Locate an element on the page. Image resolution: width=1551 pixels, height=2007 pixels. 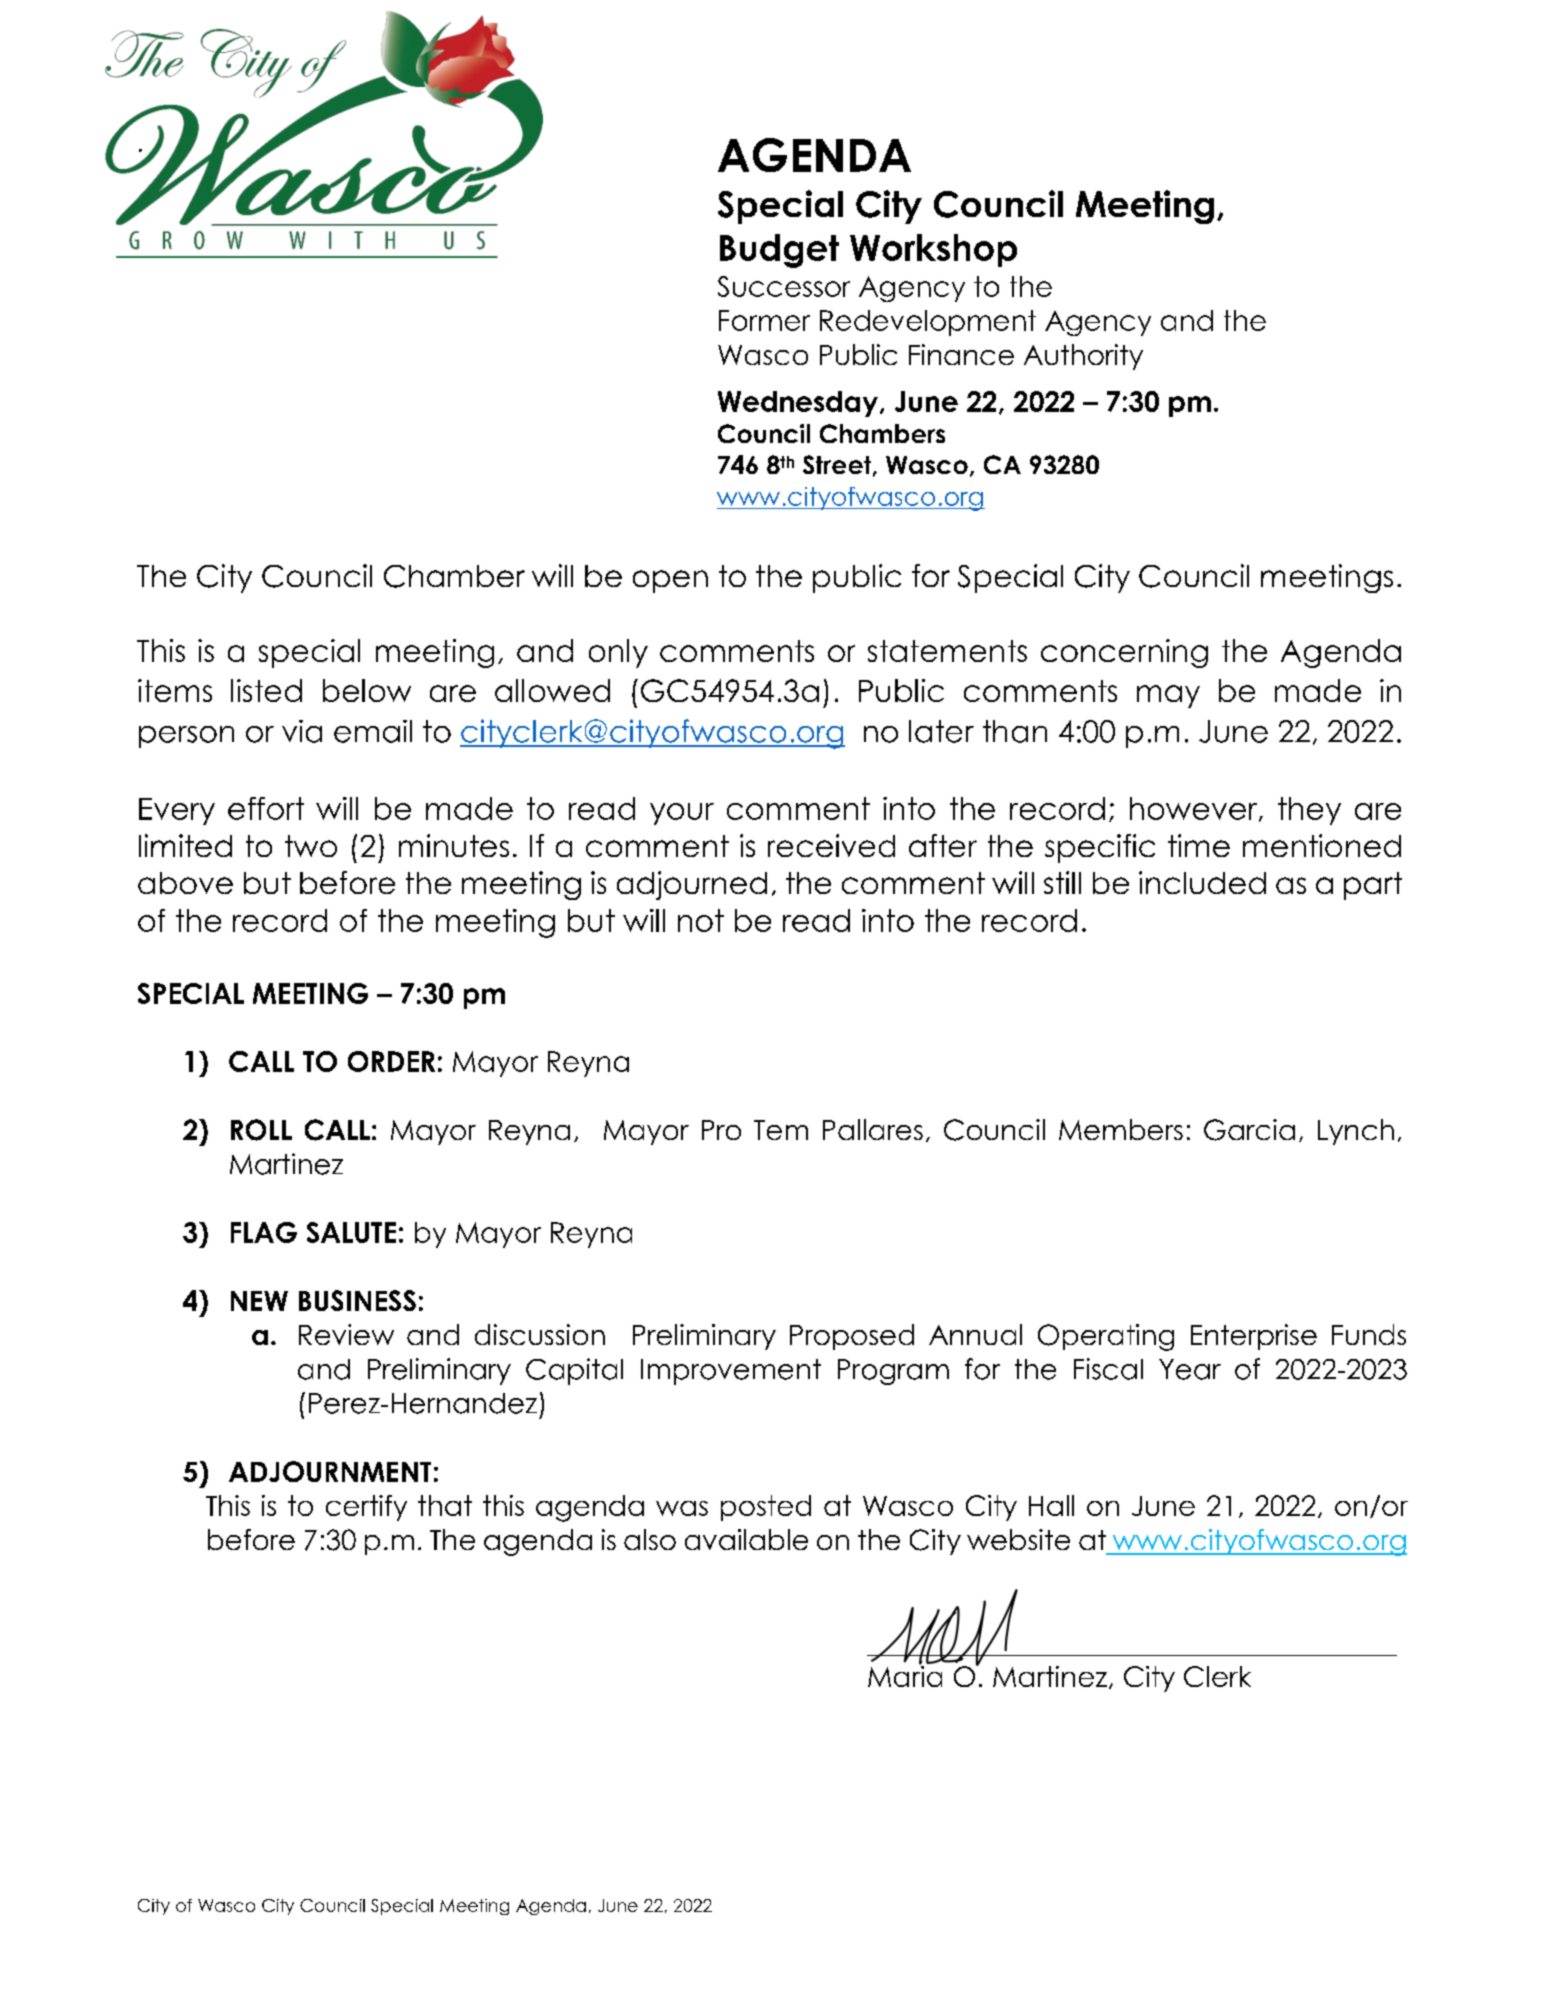
included is located at coordinates (1202, 882).
